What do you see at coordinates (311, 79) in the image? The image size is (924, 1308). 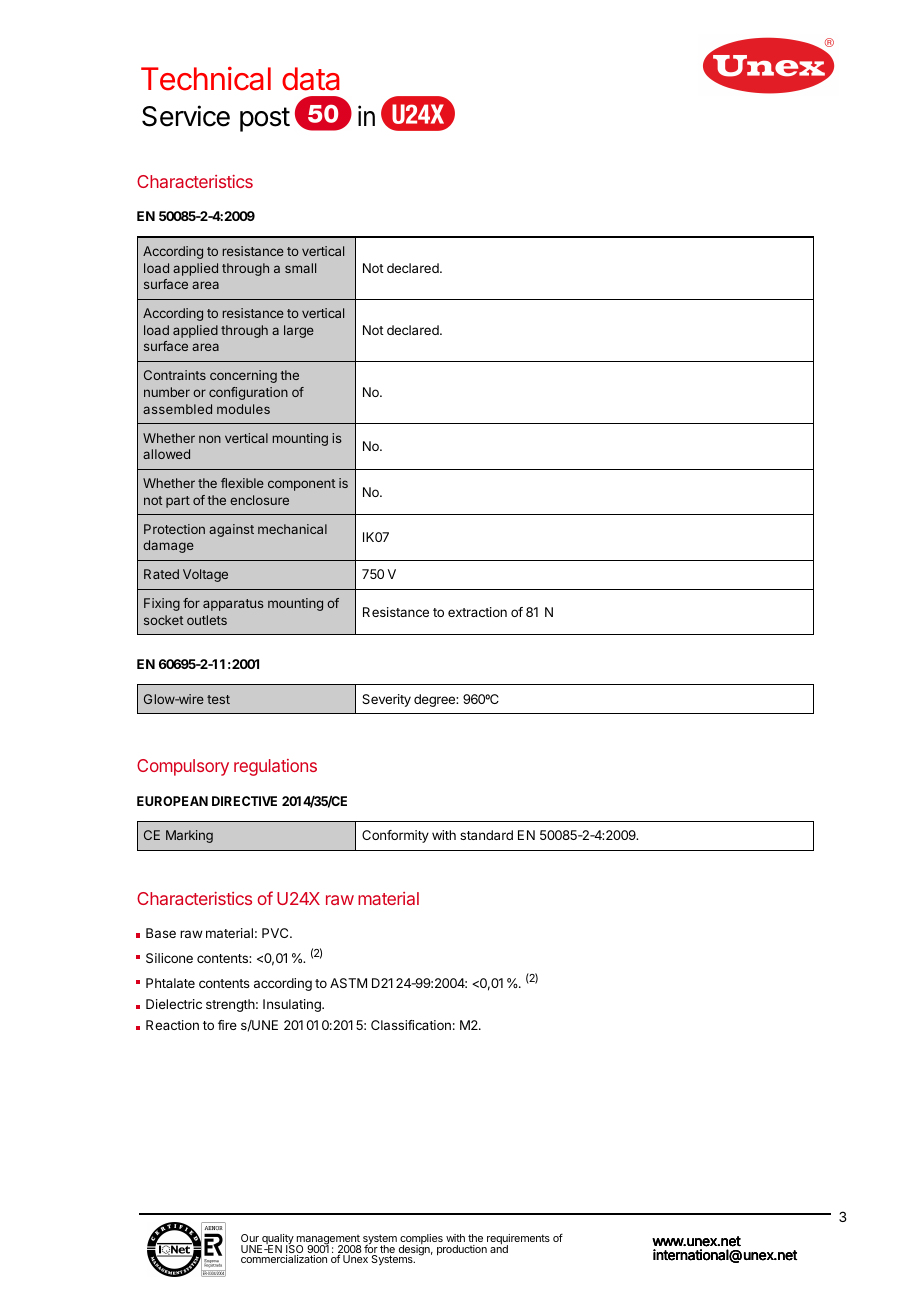 I see `data` at bounding box center [311, 79].
